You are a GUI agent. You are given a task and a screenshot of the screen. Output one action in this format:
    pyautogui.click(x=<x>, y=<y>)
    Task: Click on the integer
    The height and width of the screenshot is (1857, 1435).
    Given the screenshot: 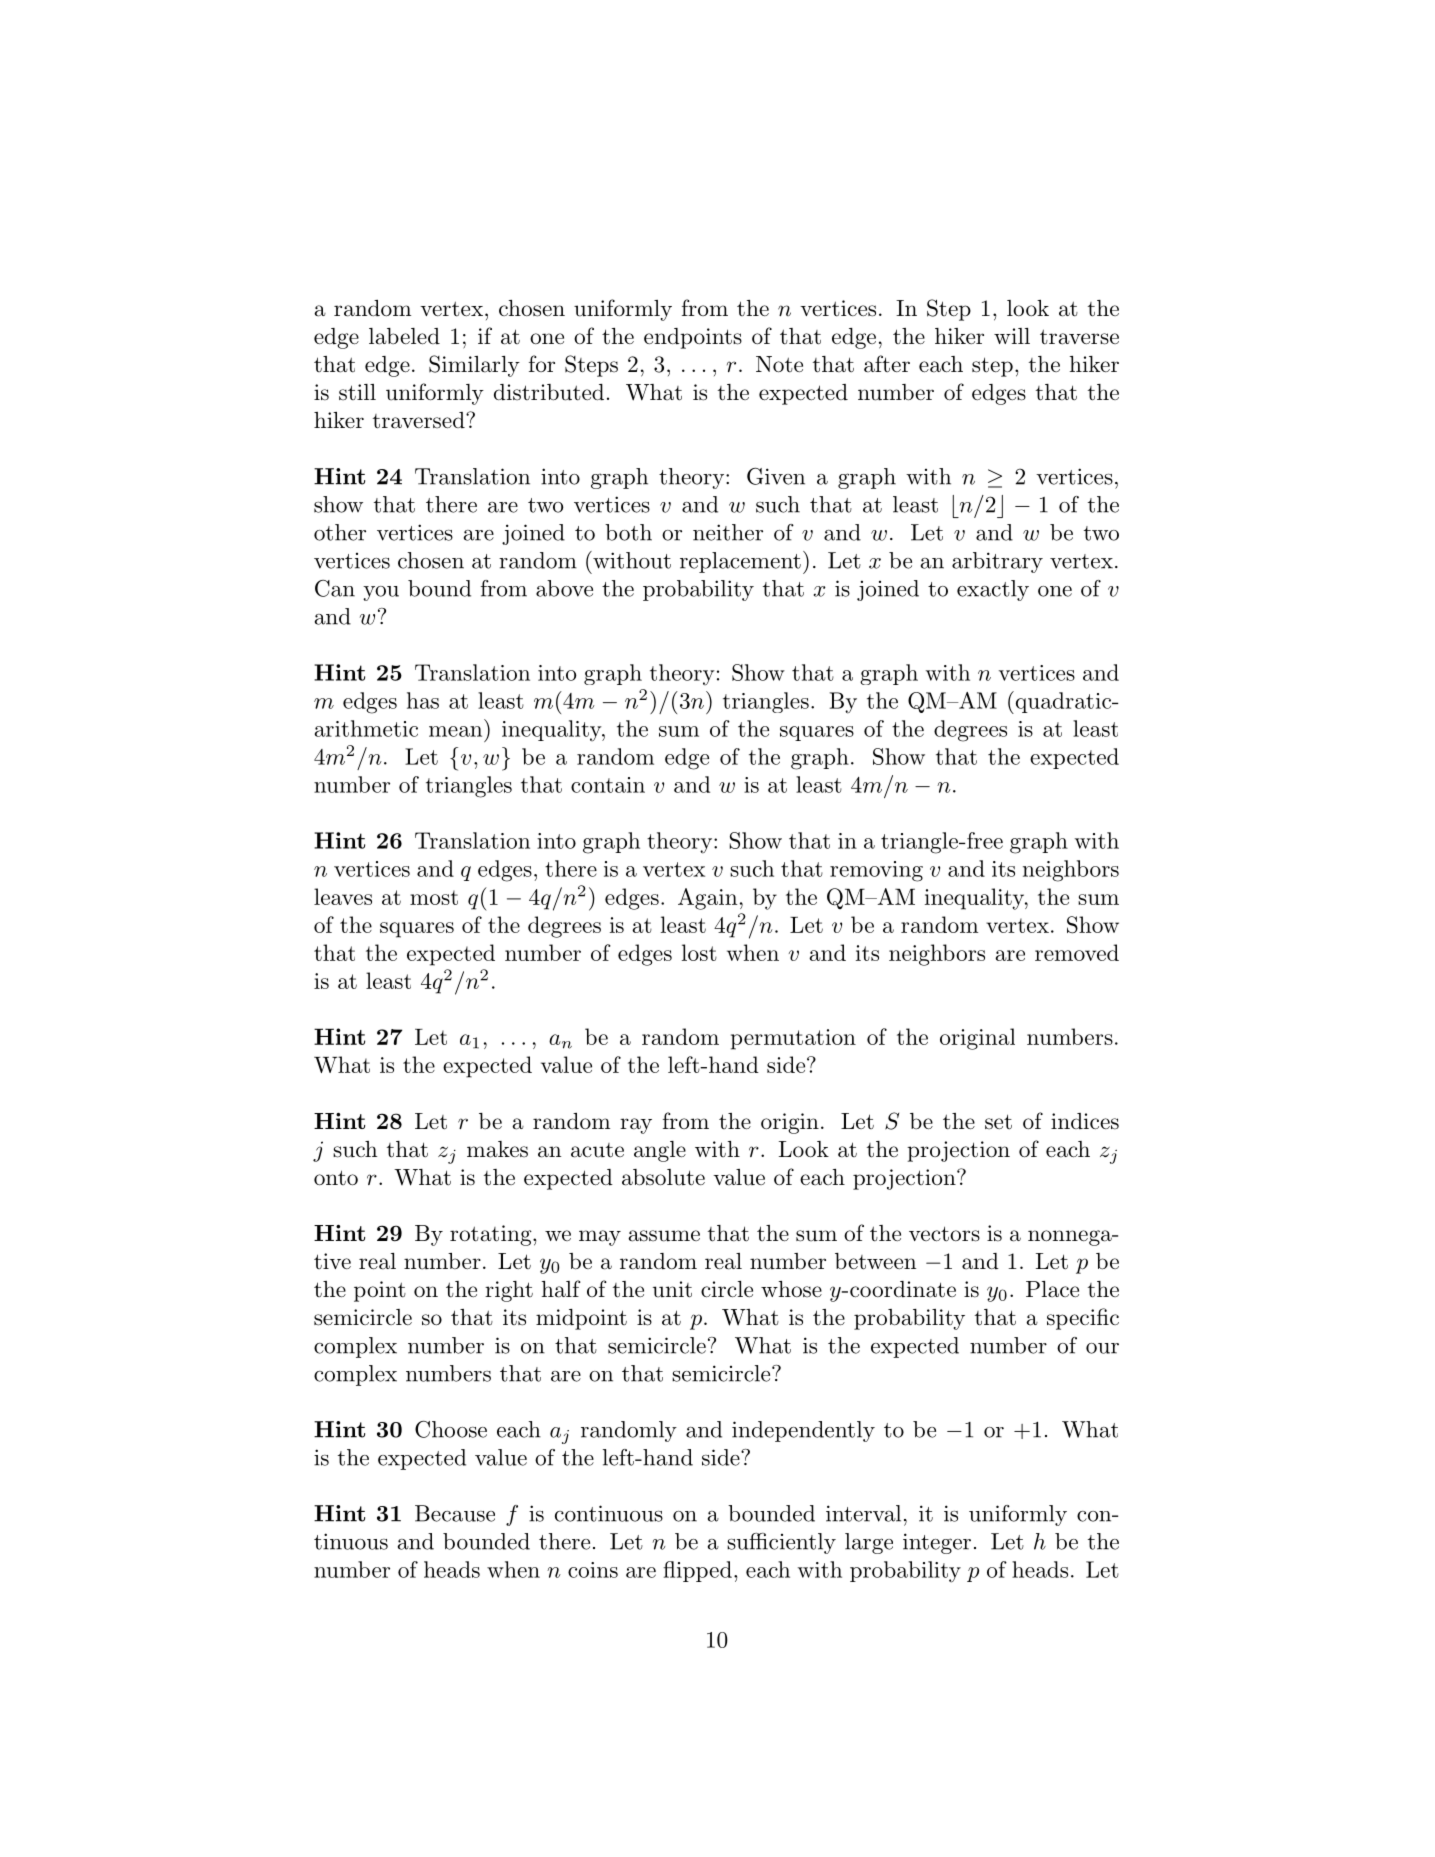 What is the action you would take?
    pyautogui.click(x=937, y=1543)
